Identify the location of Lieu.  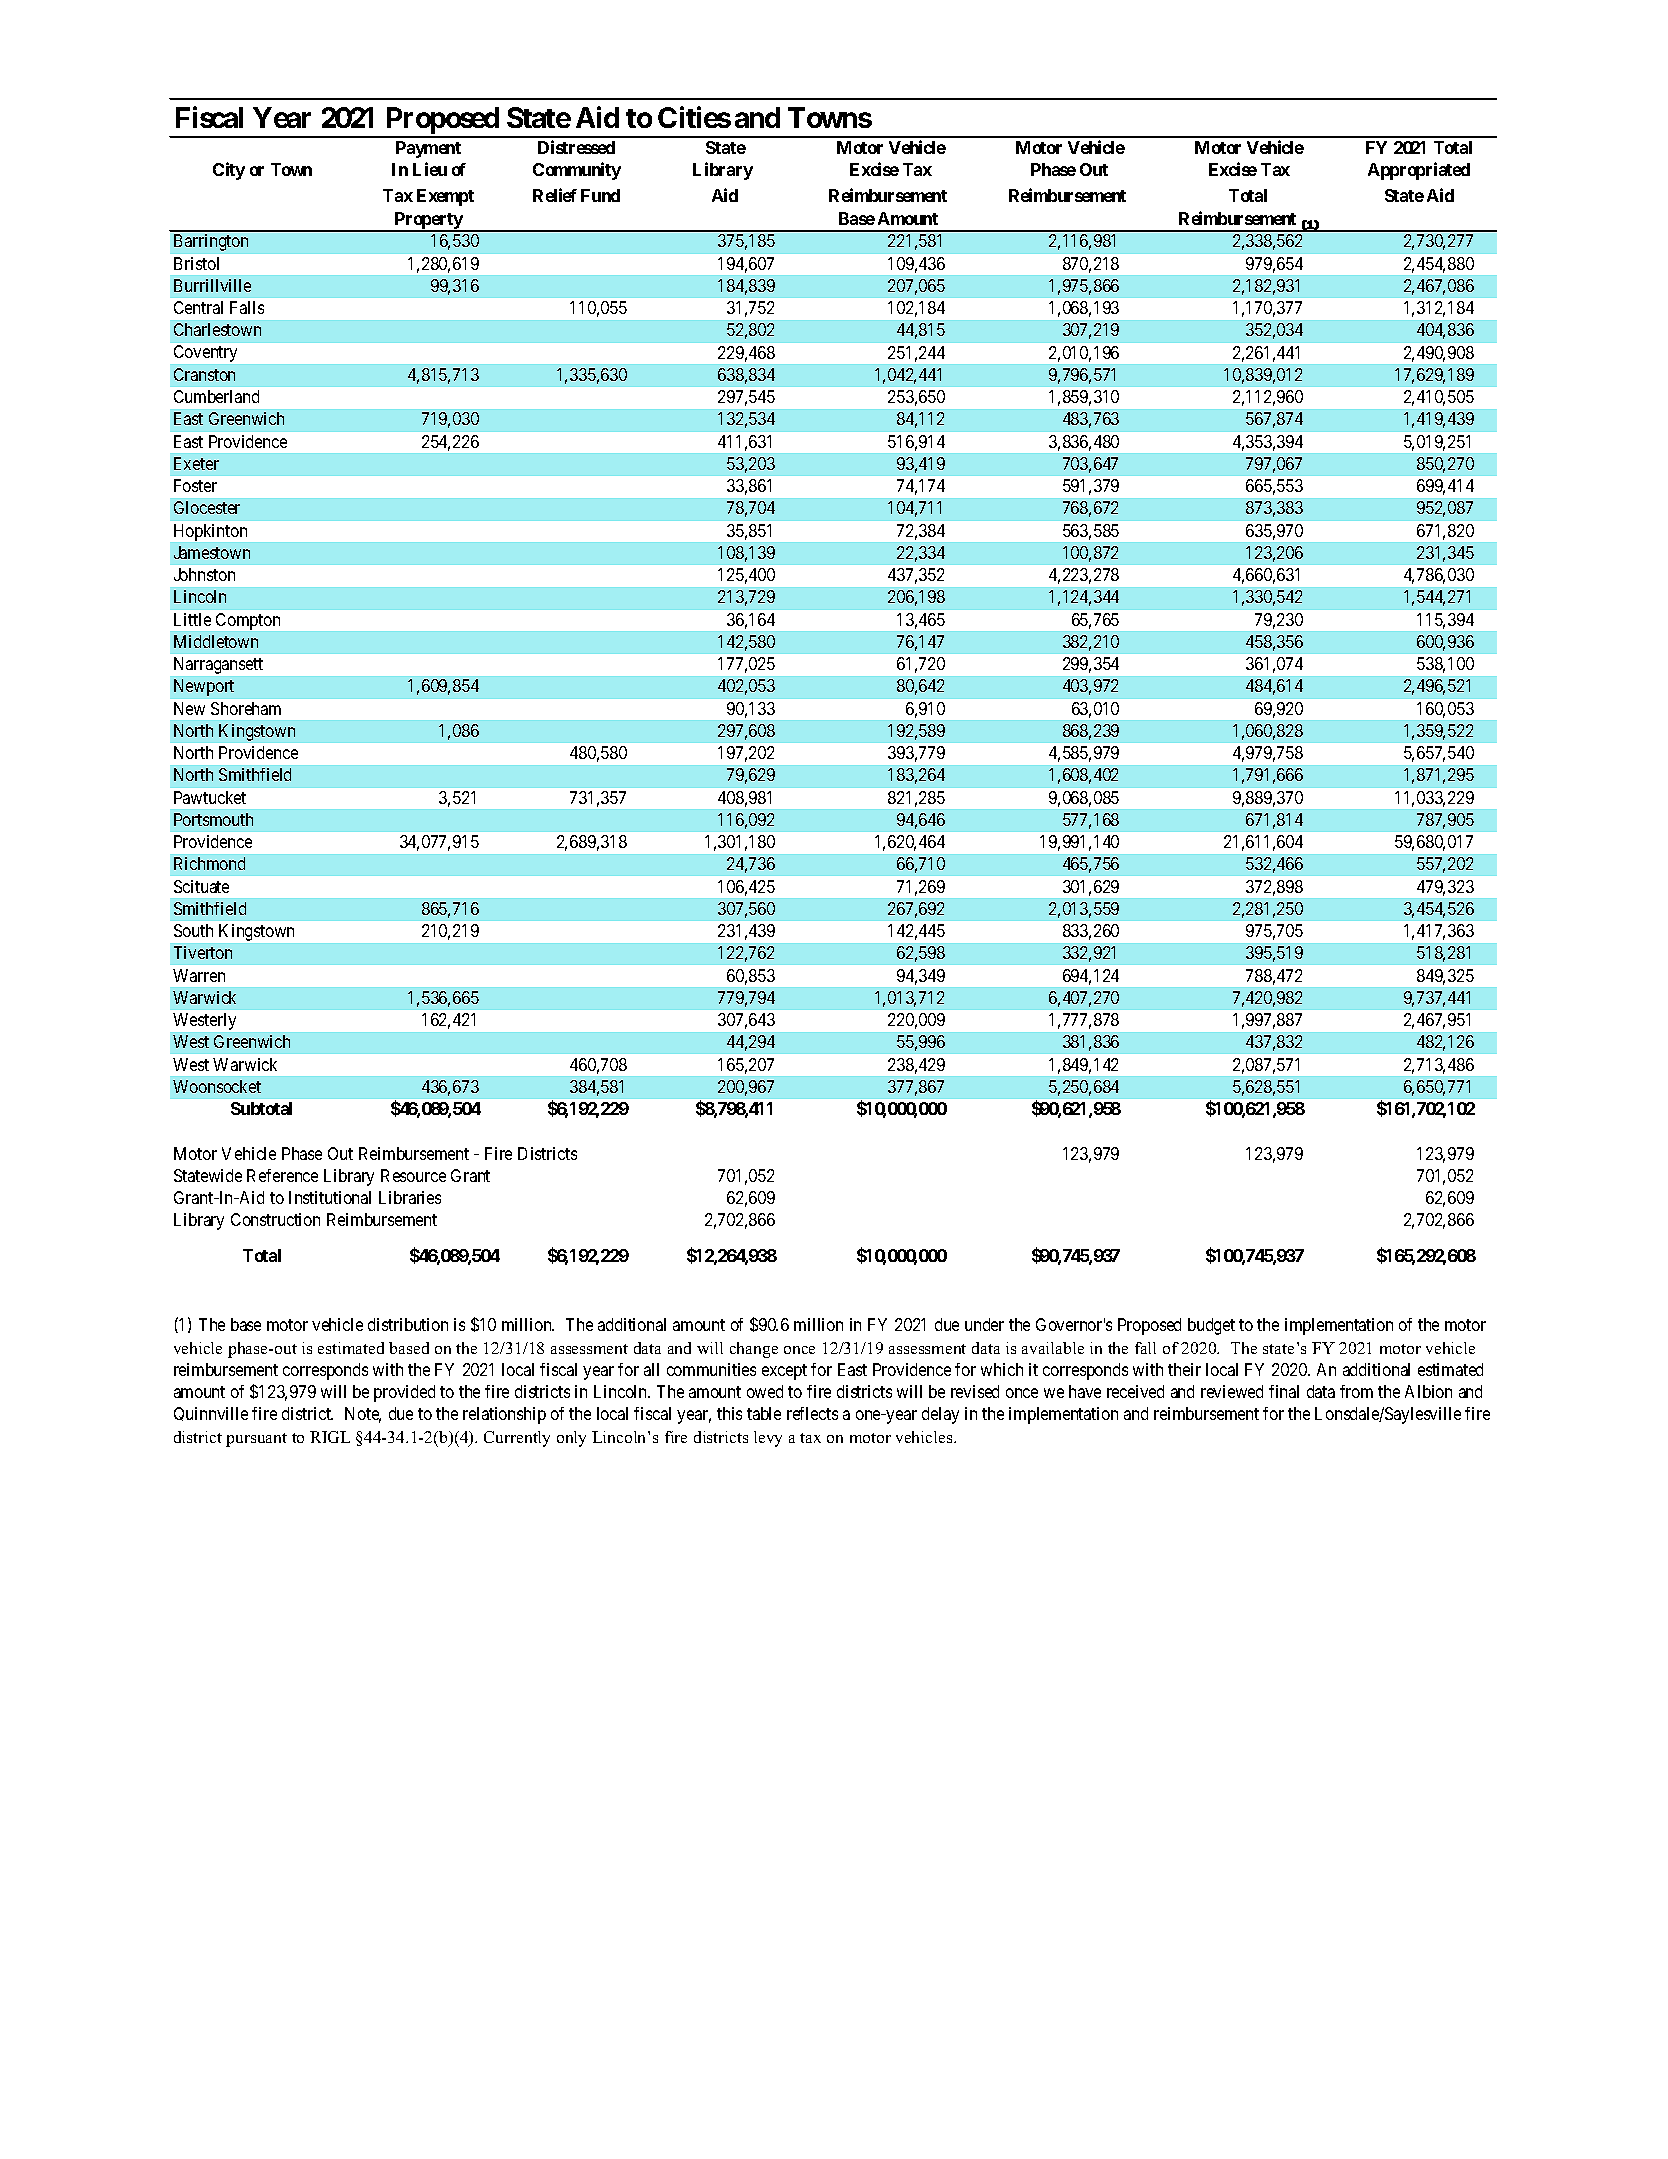
(430, 169).
